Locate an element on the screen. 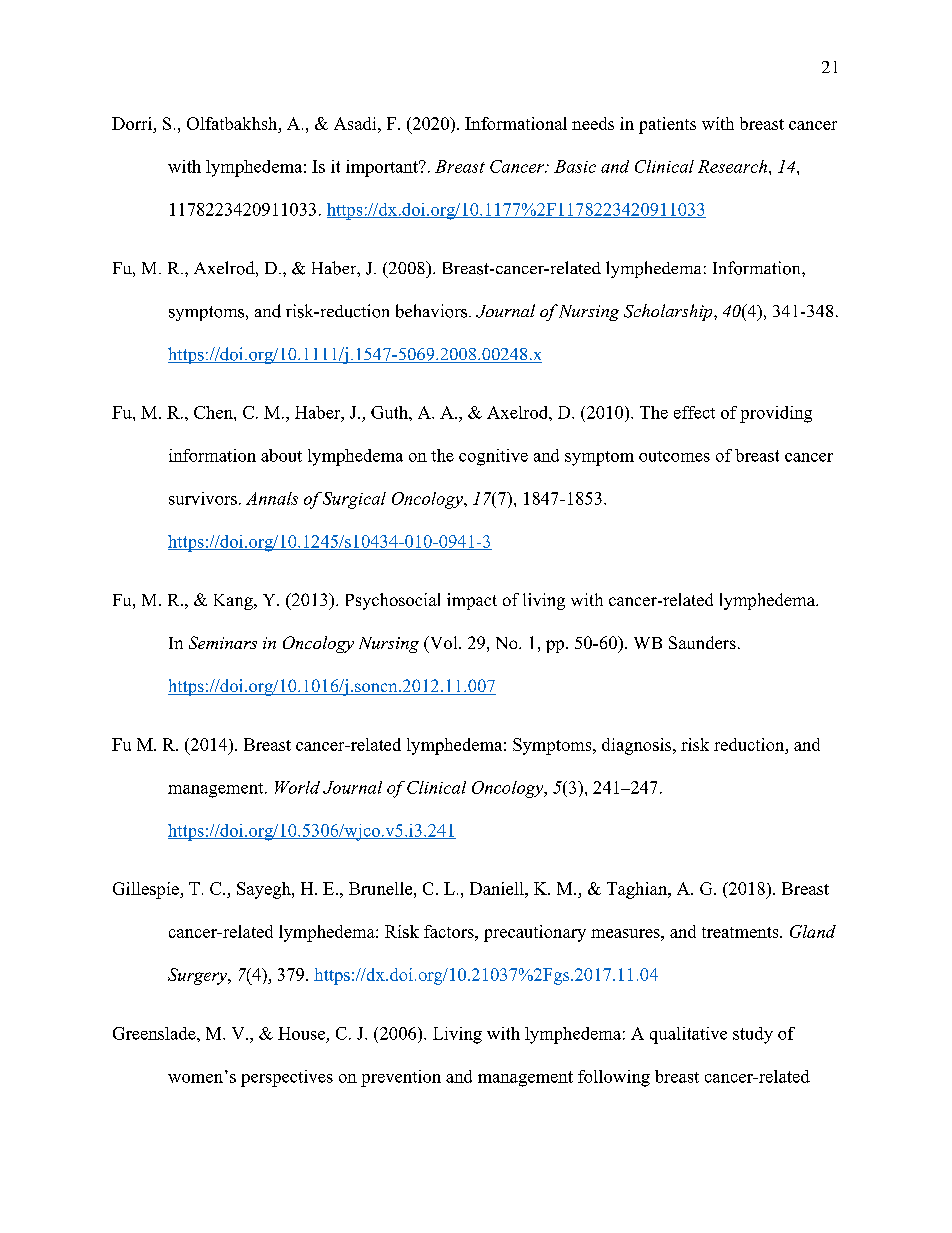  prevention is located at coordinates (401, 1078).
